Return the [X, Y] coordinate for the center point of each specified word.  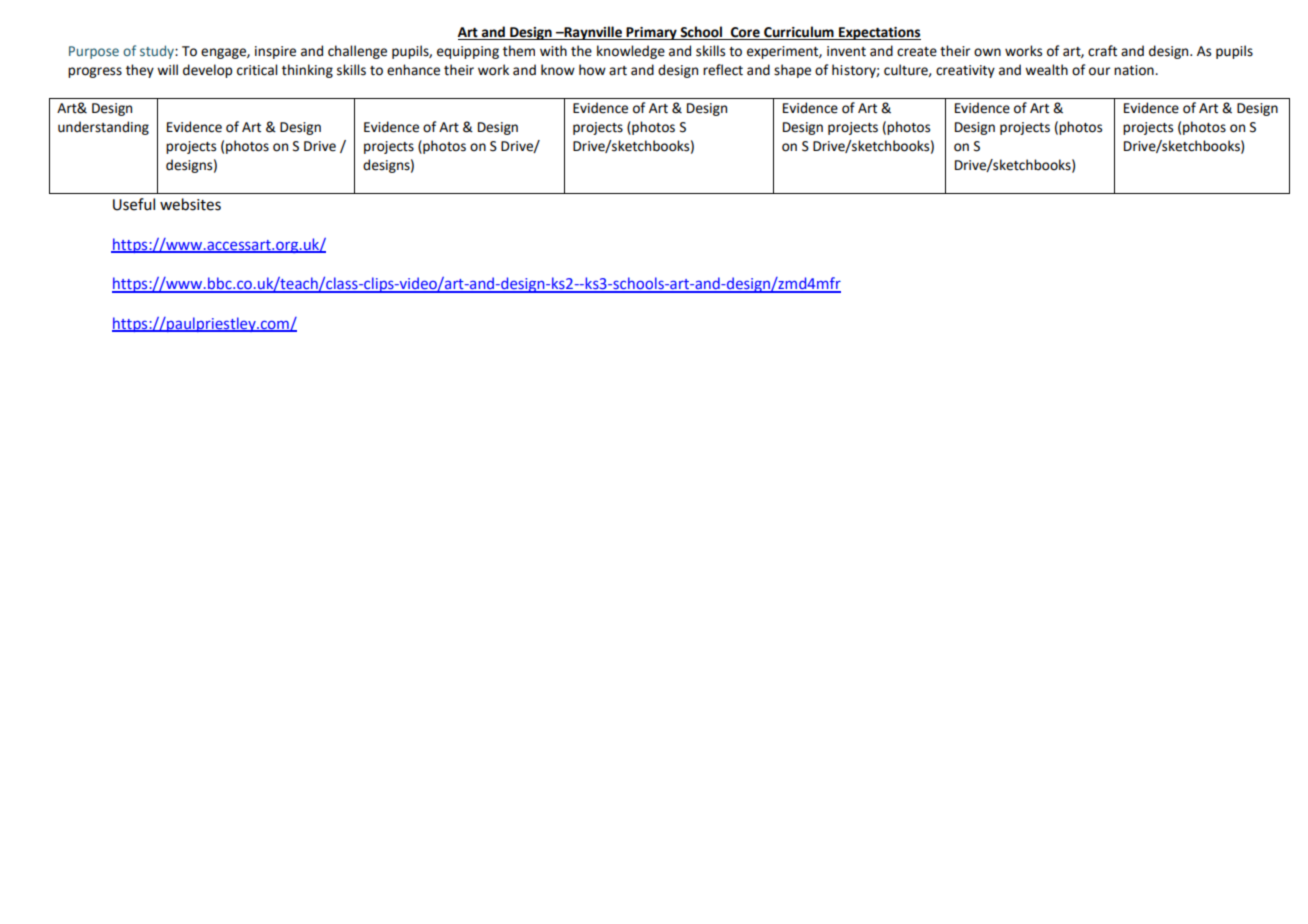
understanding [103, 128]
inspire [275, 52]
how [592, 70]
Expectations [879, 33]
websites [190, 204]
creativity [965, 71]
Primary [652, 33]
